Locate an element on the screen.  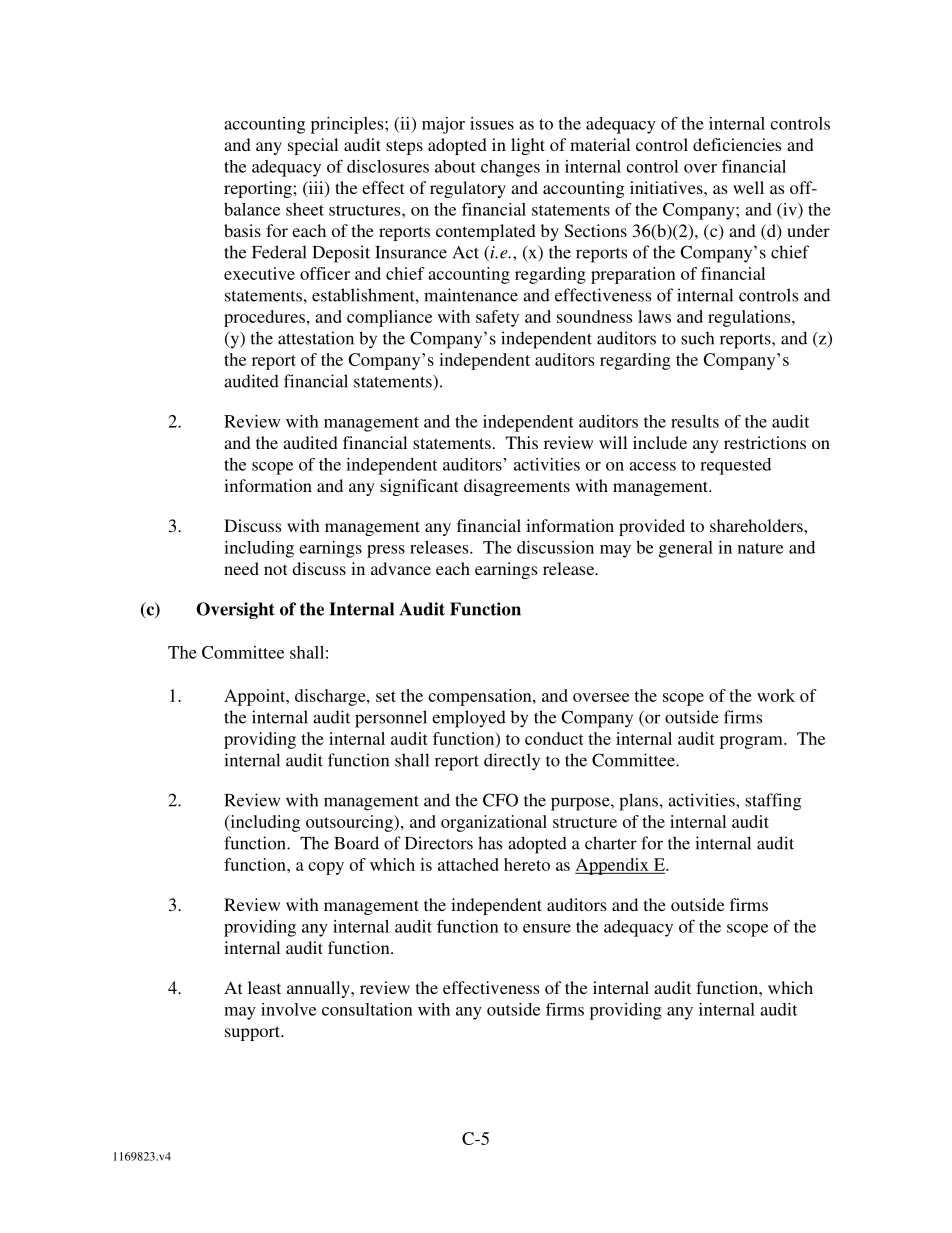
deficiencies is located at coordinates (737, 144).
